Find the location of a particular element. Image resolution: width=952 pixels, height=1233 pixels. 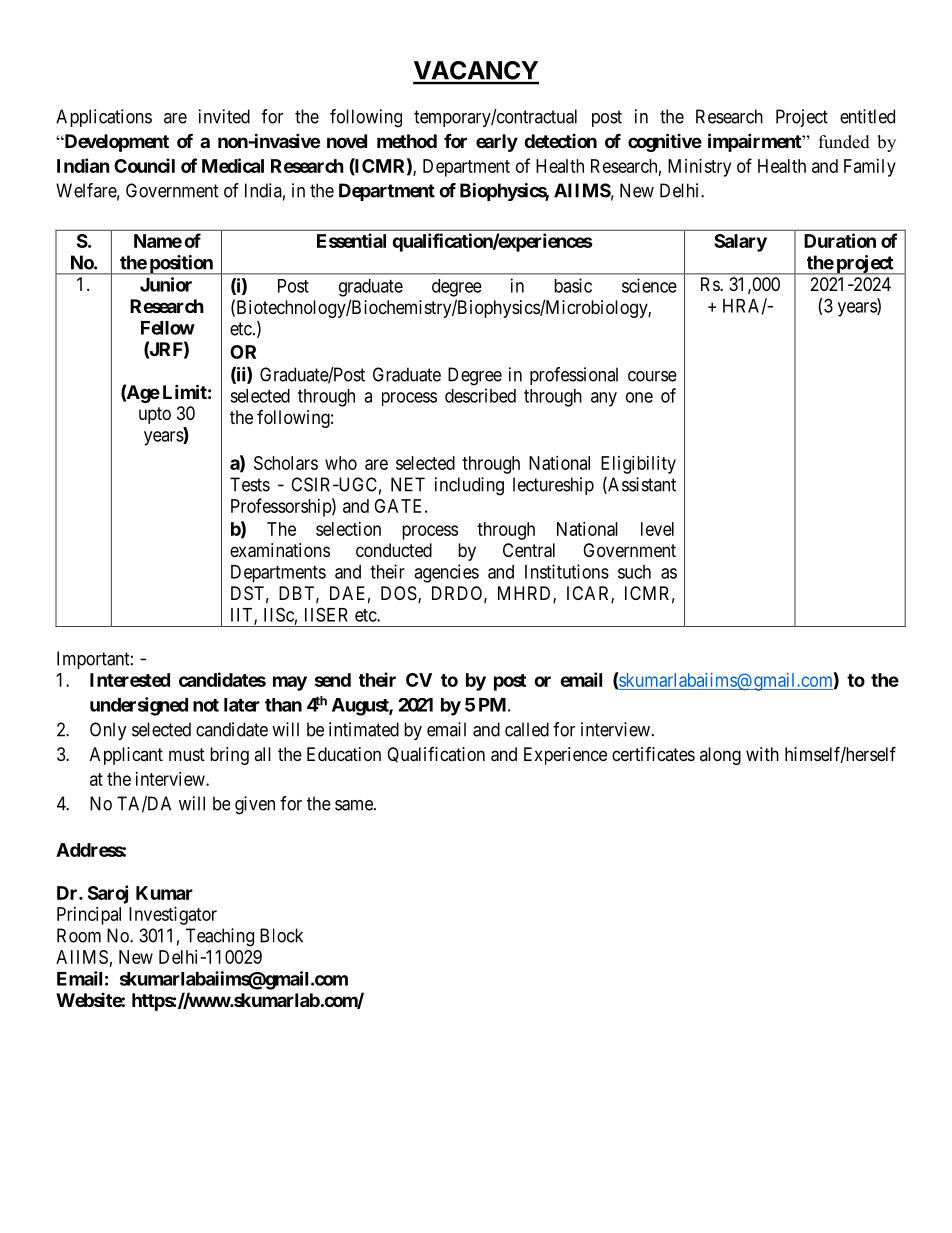

course is located at coordinates (652, 376).
